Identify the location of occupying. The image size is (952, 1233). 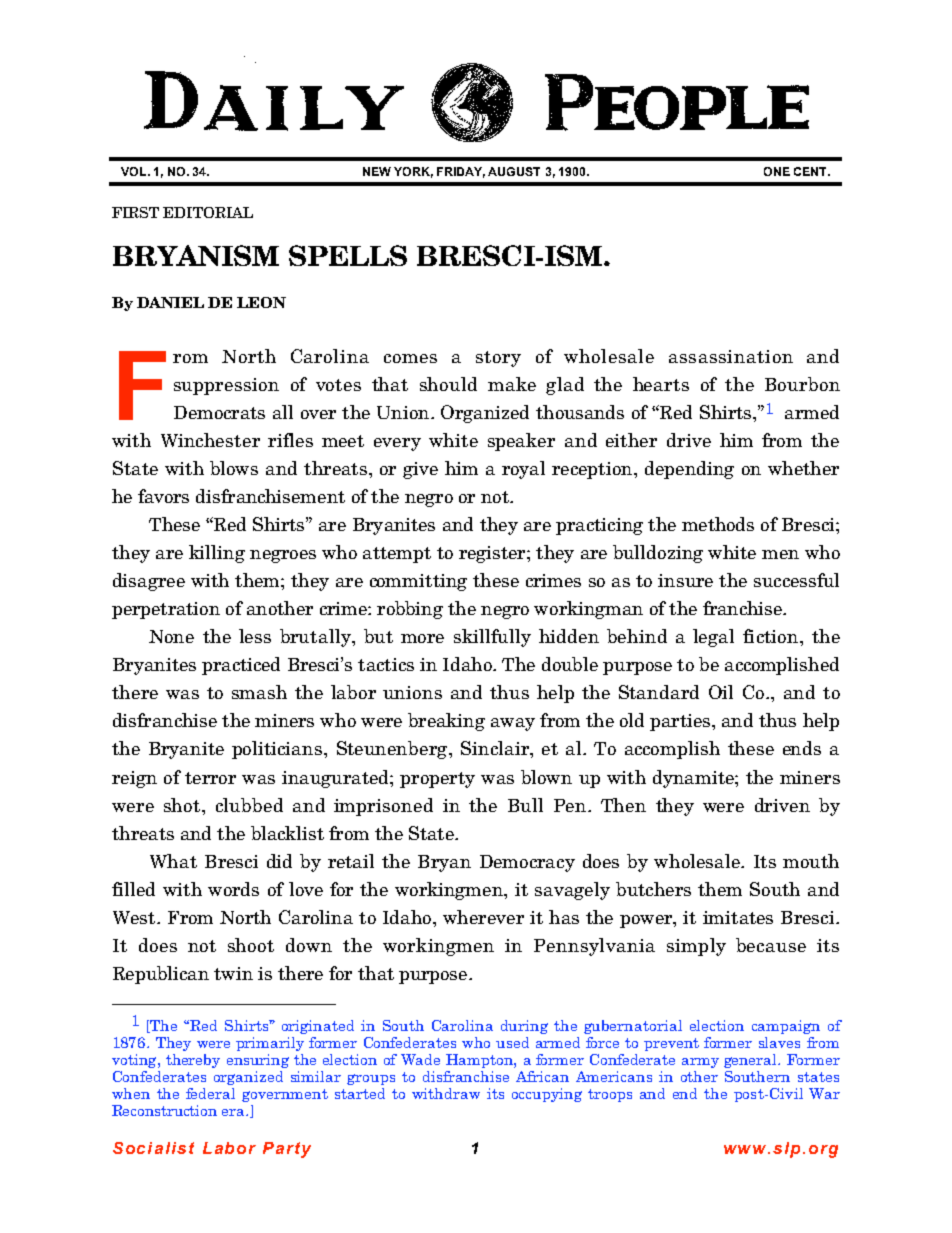
(547, 1095).
